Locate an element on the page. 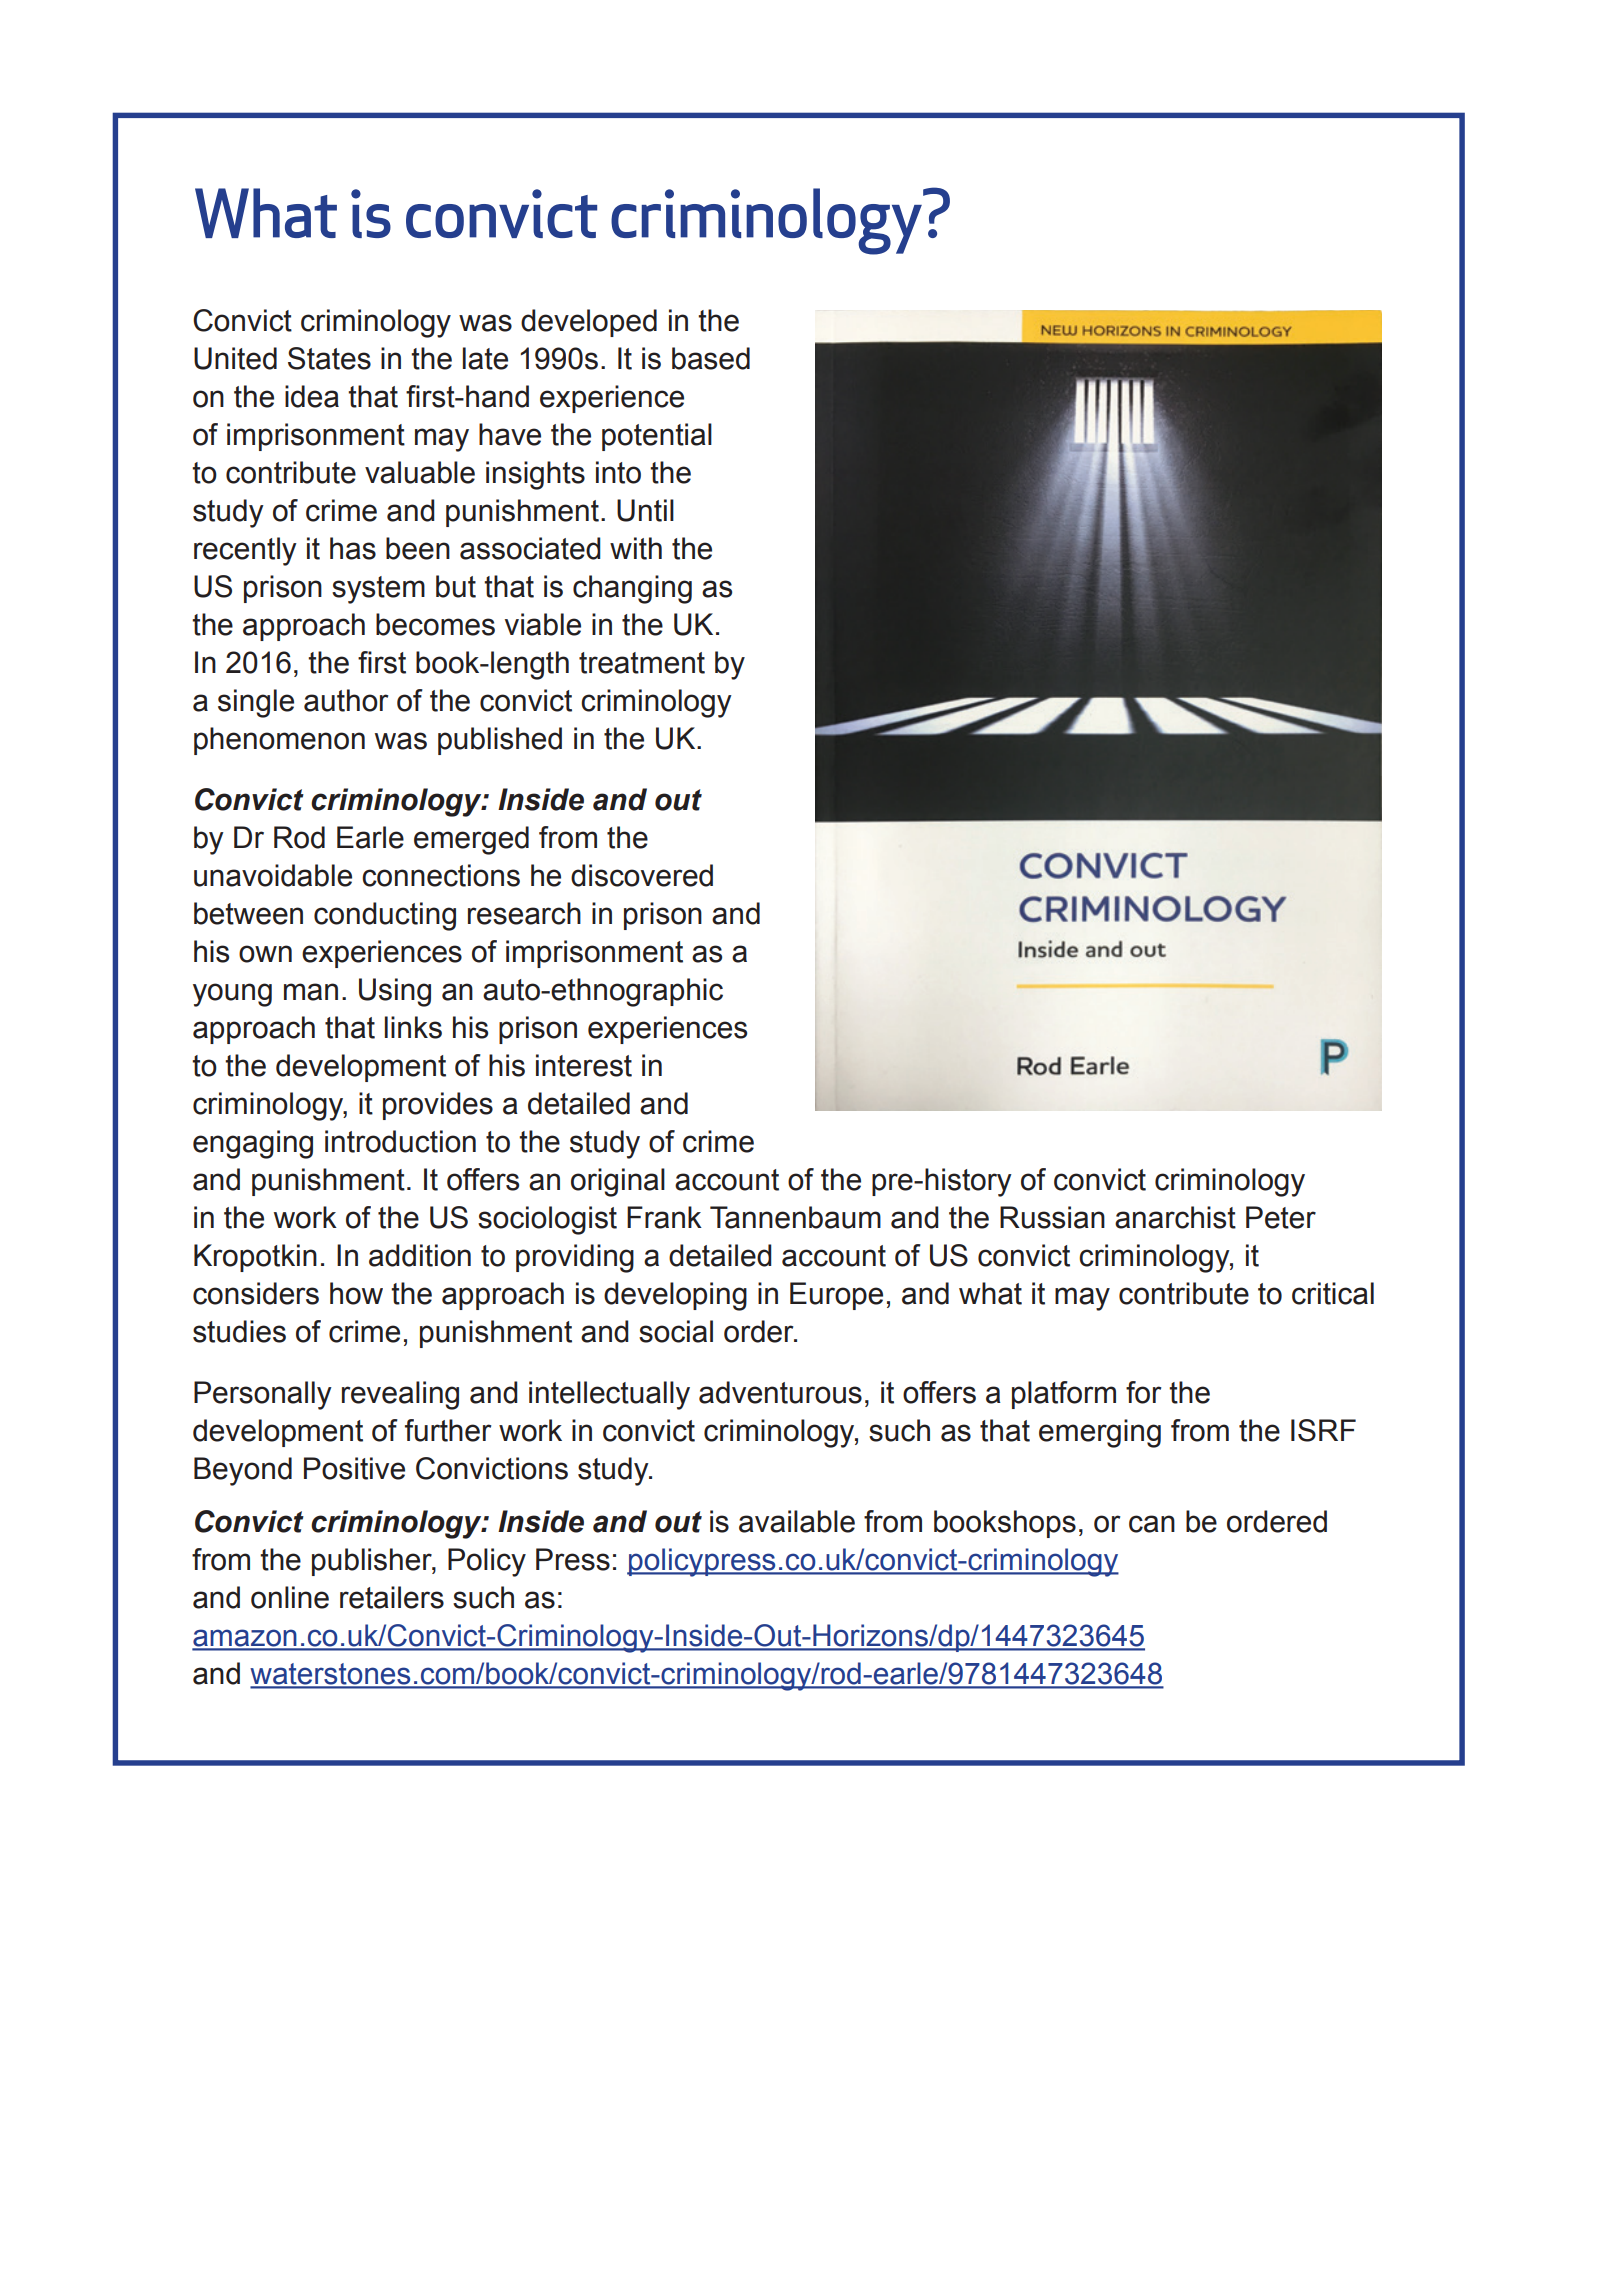  Europe is located at coordinates (836, 1296).
